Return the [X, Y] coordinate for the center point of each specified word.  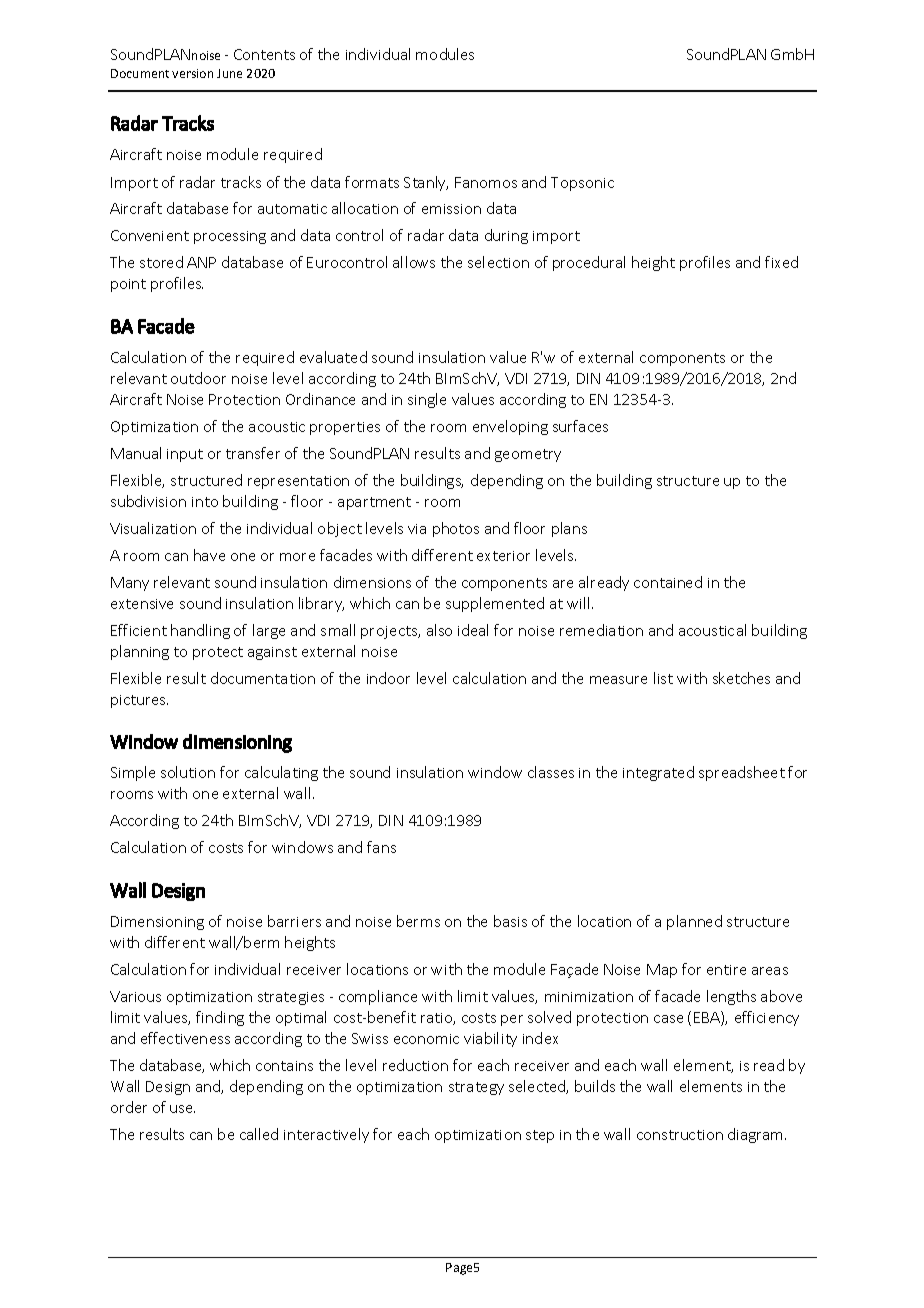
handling [200, 631]
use [182, 1109]
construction [680, 1135]
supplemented [495, 604]
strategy [476, 1088]
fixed [781, 262]
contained [668, 582]
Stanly [426, 183]
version [192, 73]
